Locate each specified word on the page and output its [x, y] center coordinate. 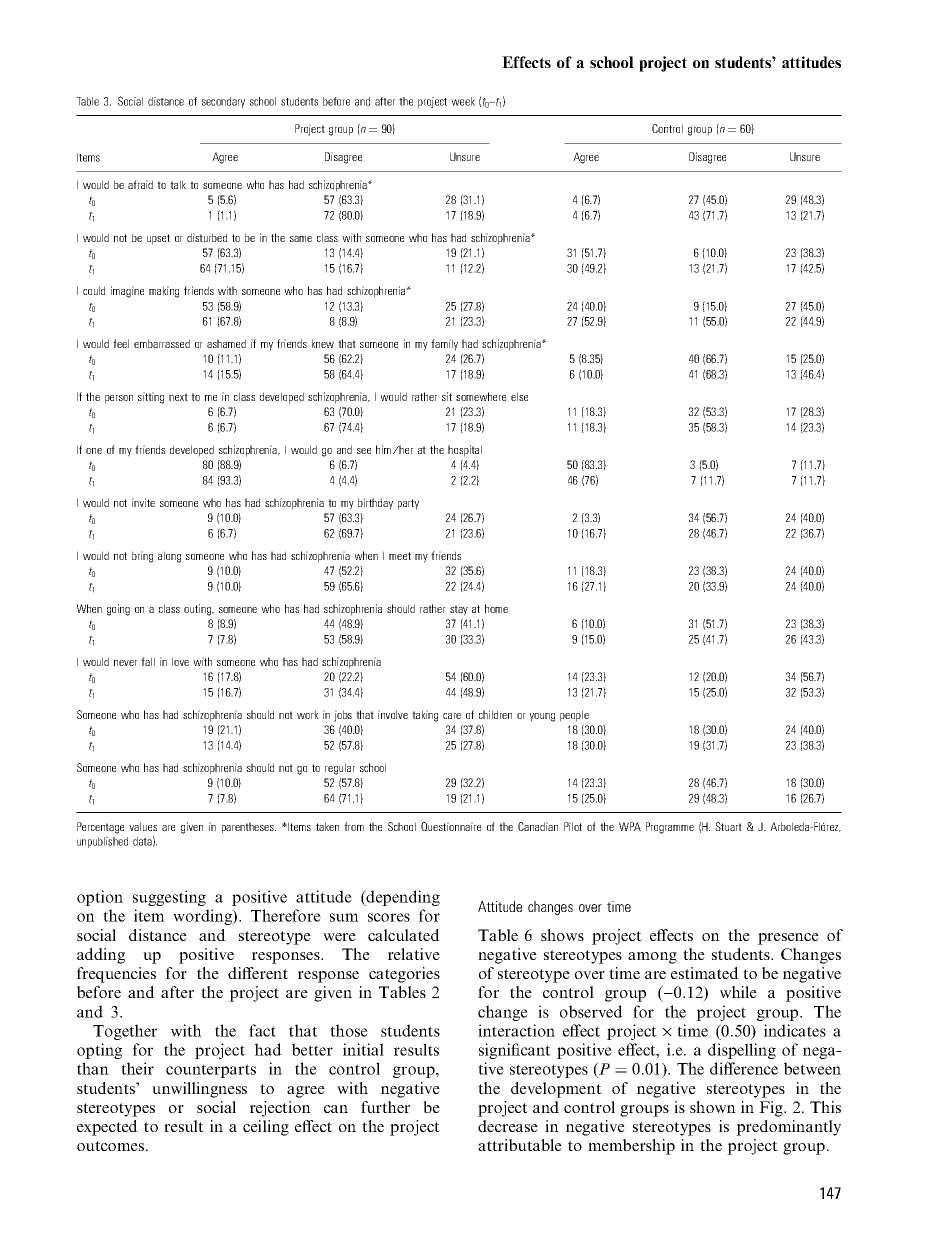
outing [199, 610]
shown [713, 1107]
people [574, 716]
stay [459, 610]
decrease [508, 1126]
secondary [223, 102]
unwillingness [199, 1090]
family [444, 345]
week [463, 101]
